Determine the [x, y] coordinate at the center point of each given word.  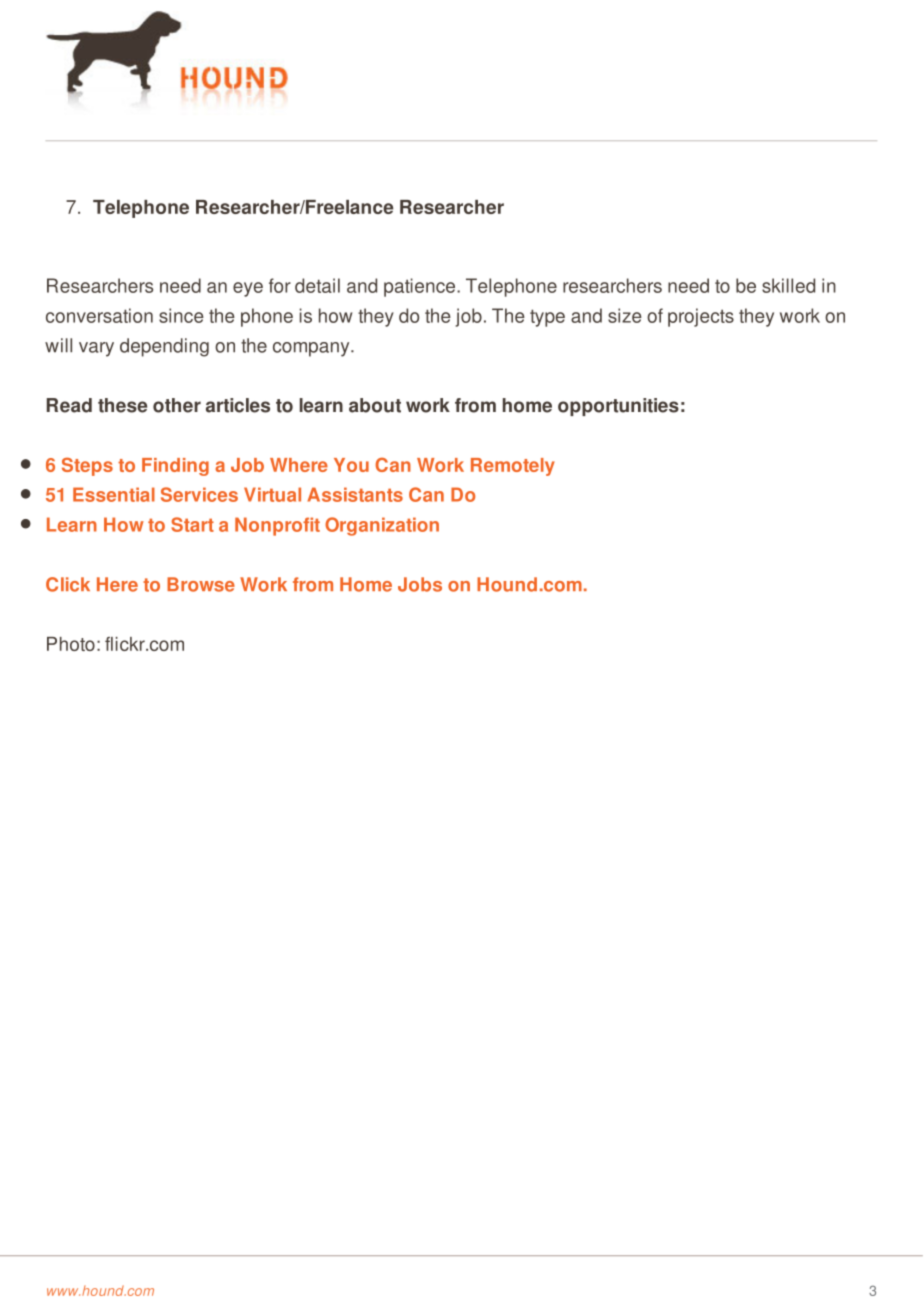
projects [701, 317]
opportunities [618, 407]
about [375, 405]
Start [192, 524]
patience [421, 287]
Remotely [513, 467]
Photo [71, 644]
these [122, 405]
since [181, 315]
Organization [382, 526]
